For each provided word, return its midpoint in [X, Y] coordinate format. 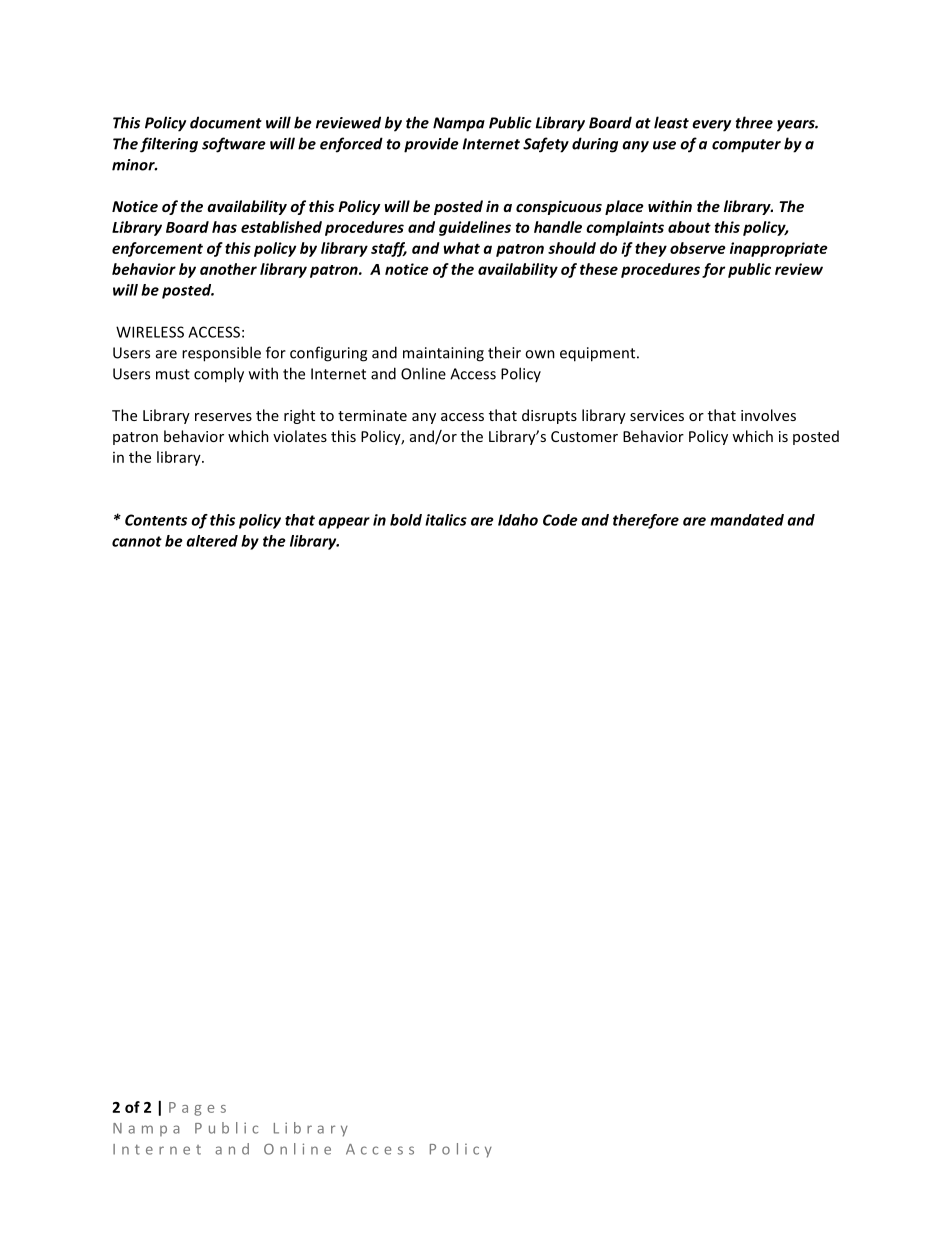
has [224, 227]
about [689, 227]
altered [212, 541]
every [711, 126]
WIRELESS [150, 332]
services [657, 415]
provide [431, 145]
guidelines [475, 228]
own [540, 354]
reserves [223, 417]
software [234, 145]
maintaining [443, 354]
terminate [372, 415]
